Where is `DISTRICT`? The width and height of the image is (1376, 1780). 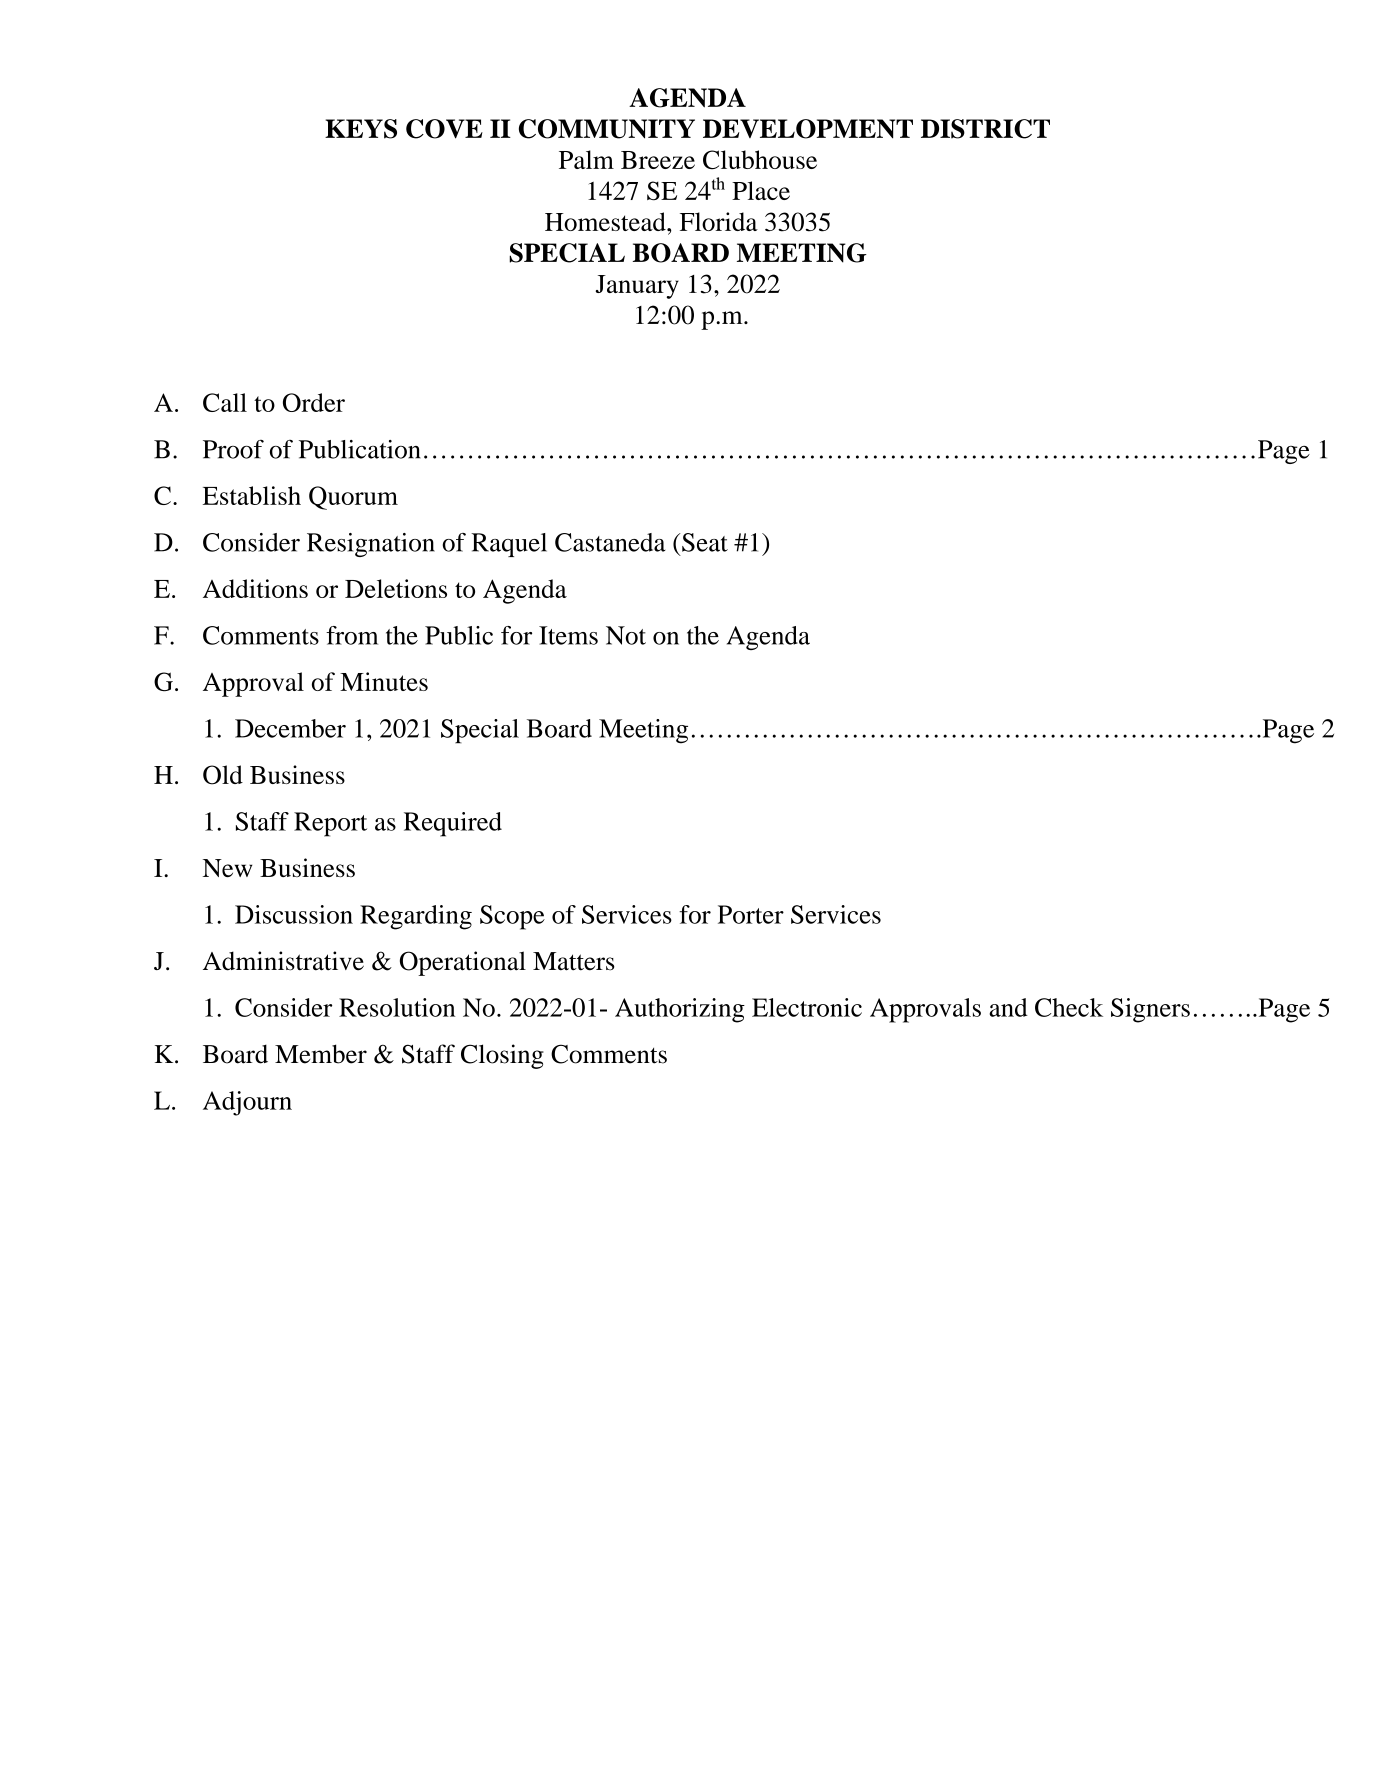 DISTRICT is located at coordinates (985, 129).
